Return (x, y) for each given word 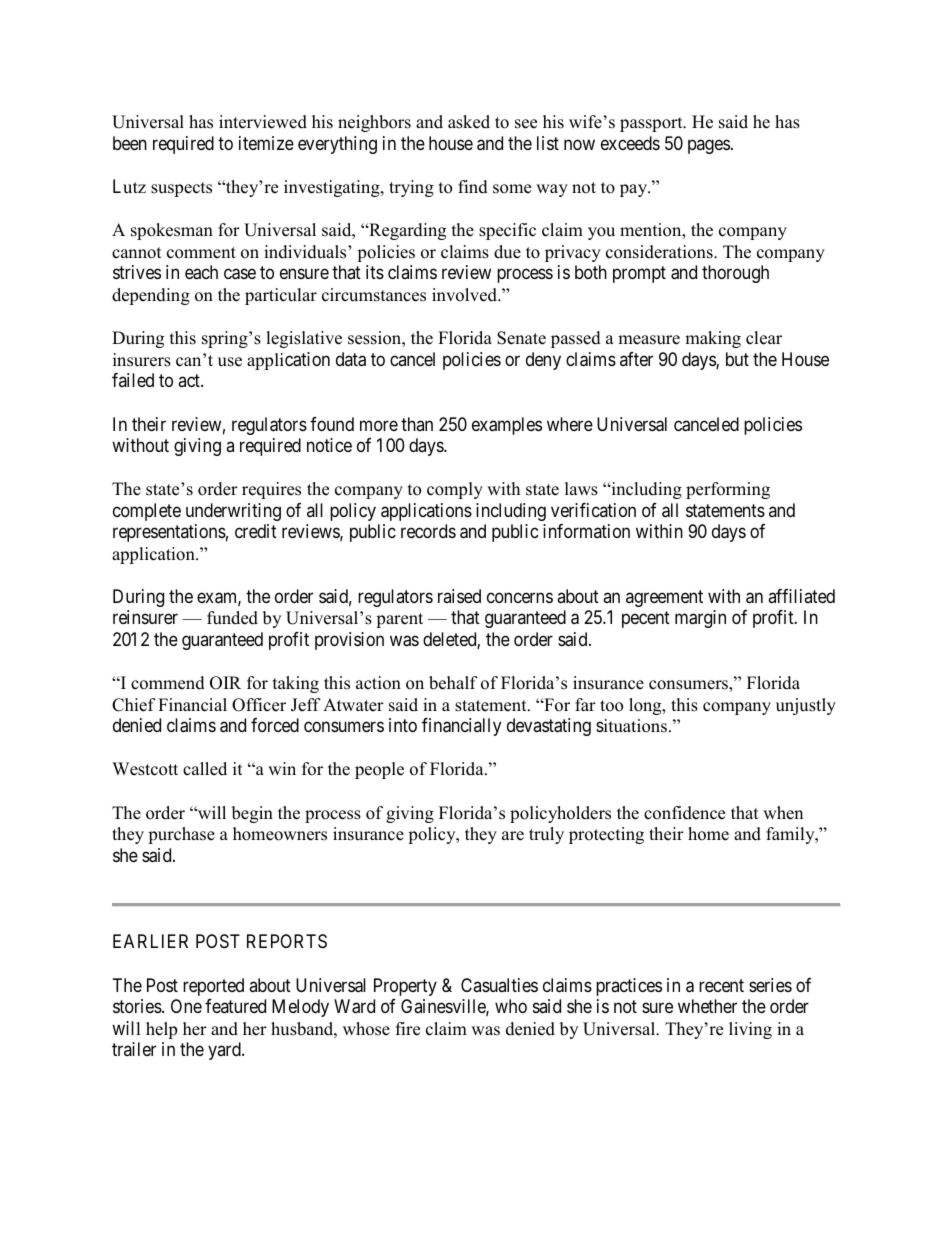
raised (459, 596)
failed (133, 380)
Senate (521, 338)
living (750, 1030)
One (186, 1006)
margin (700, 619)
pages (709, 146)
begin (252, 814)
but (737, 359)
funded (232, 618)
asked (469, 122)
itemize (266, 143)
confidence (684, 813)
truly (546, 835)
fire (408, 1029)
